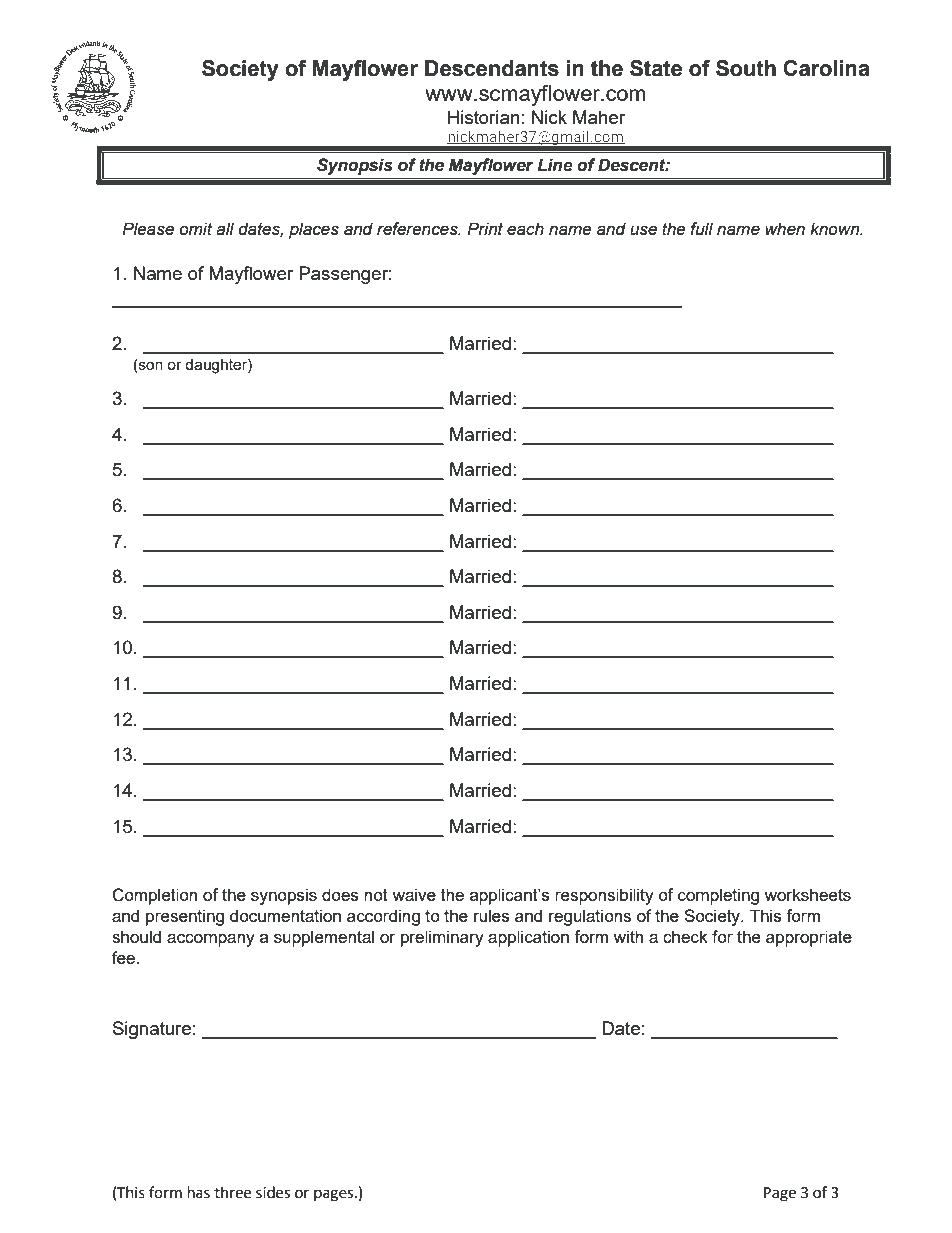 The width and height of the screenshot is (952, 1233). What do you see at coordinates (746, 68) in the screenshot?
I see `South` at bounding box center [746, 68].
